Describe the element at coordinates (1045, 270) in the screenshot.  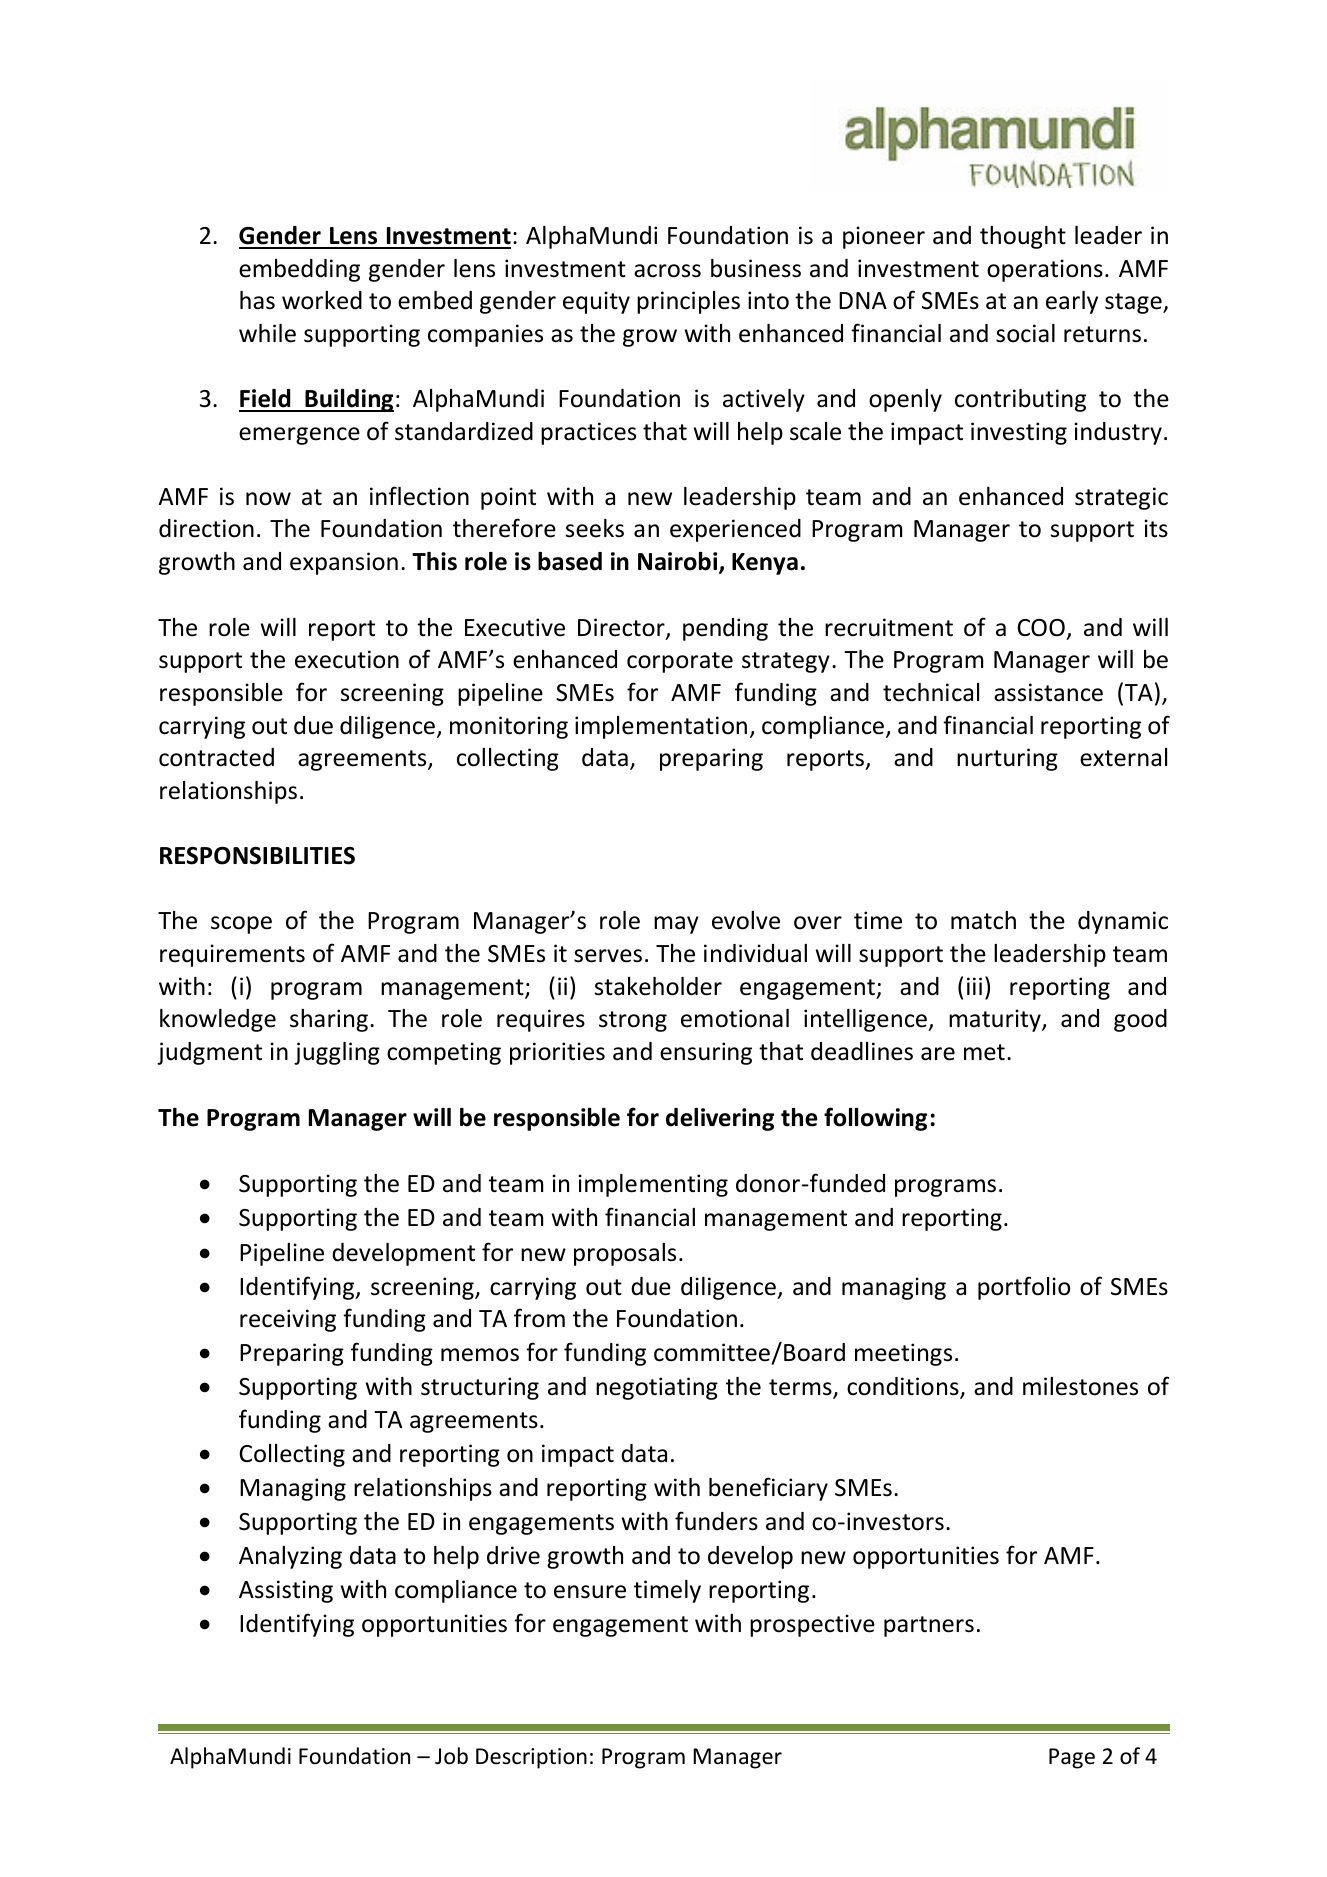
I see `operations` at that location.
